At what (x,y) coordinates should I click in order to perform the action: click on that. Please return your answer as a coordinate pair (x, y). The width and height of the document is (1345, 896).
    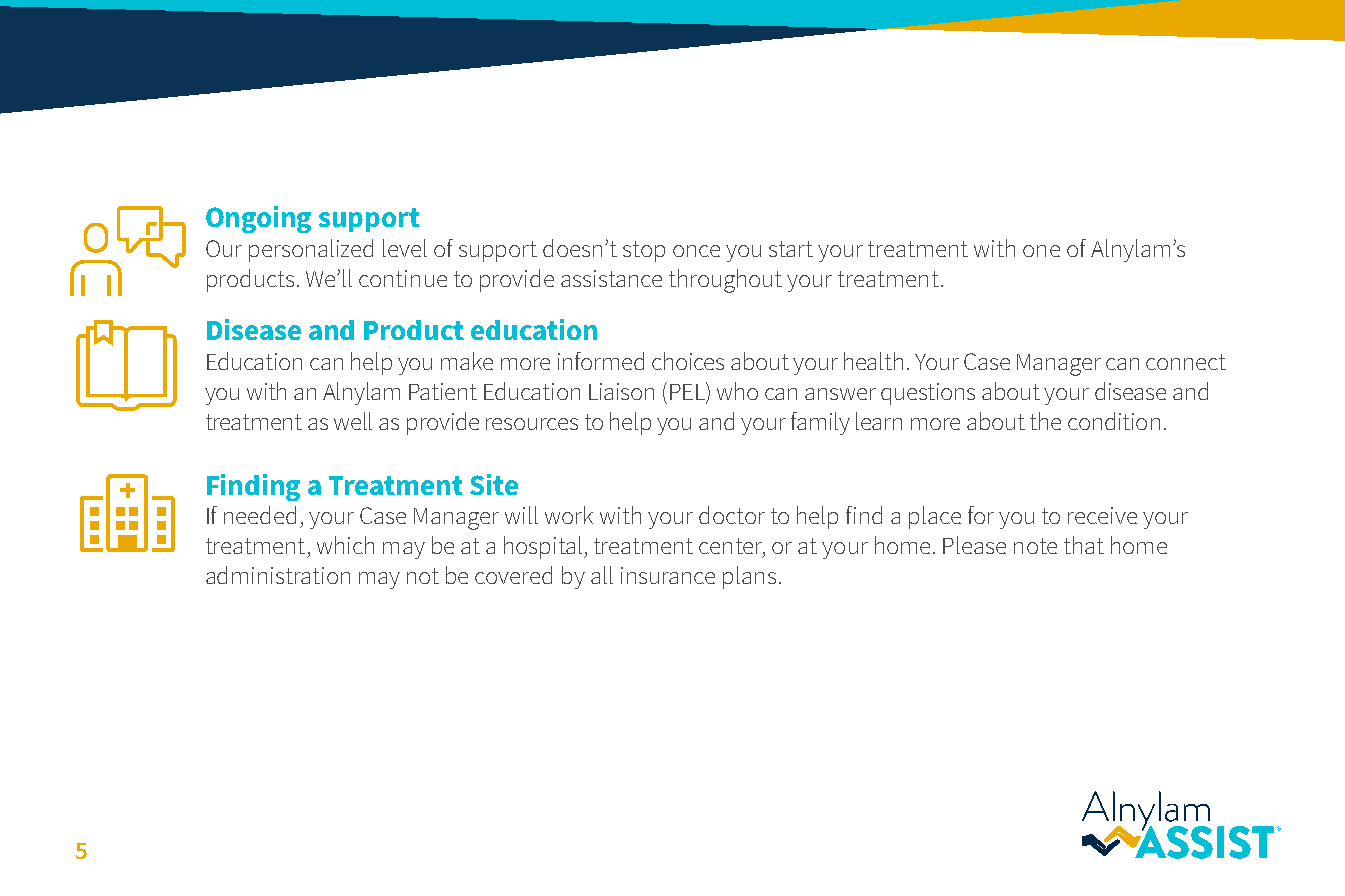
    Looking at the image, I should click on (1084, 545).
